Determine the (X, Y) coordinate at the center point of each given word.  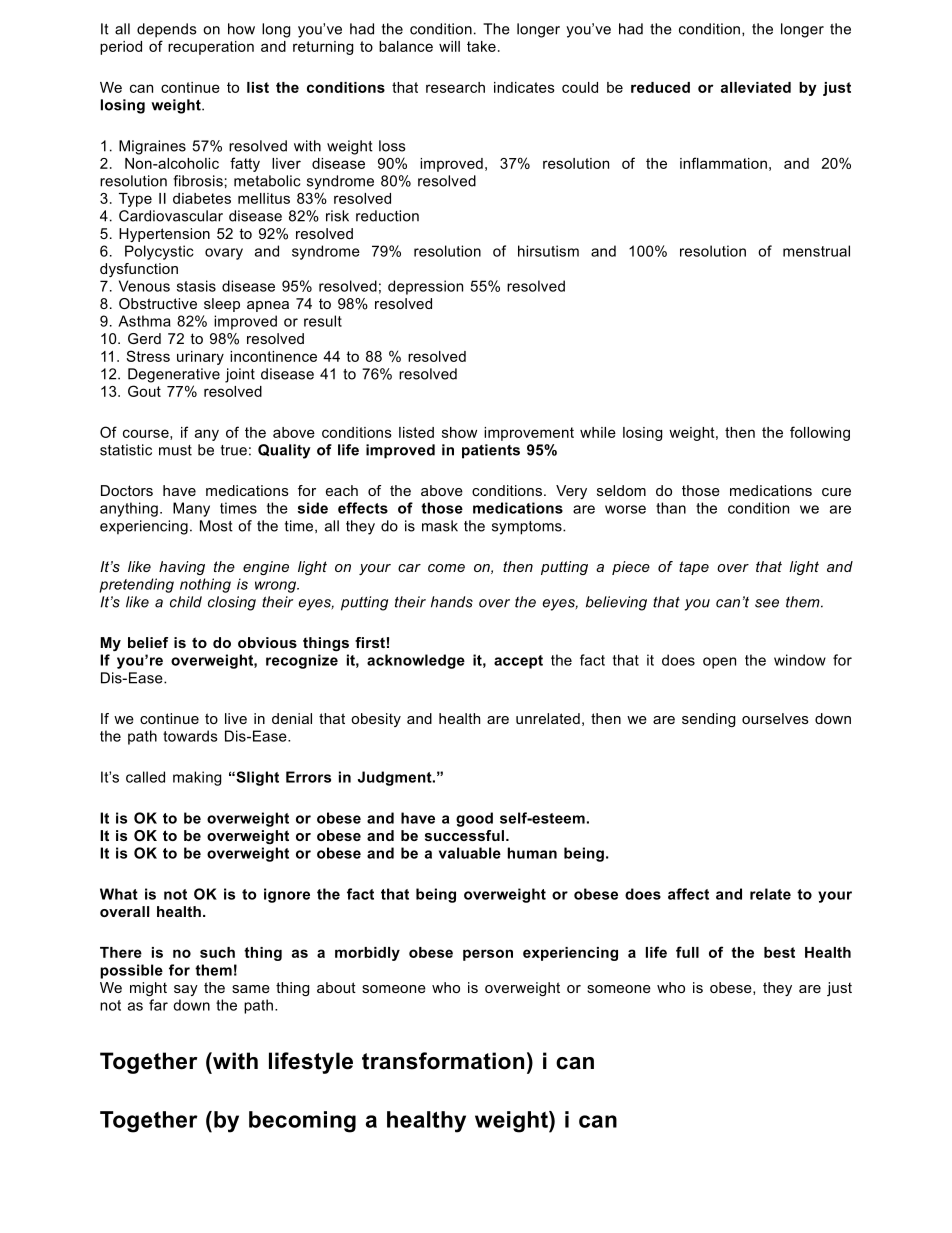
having (182, 568)
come (446, 568)
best (779, 952)
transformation (443, 1061)
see (767, 603)
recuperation (211, 48)
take (481, 46)
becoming (302, 1122)
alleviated (756, 87)
